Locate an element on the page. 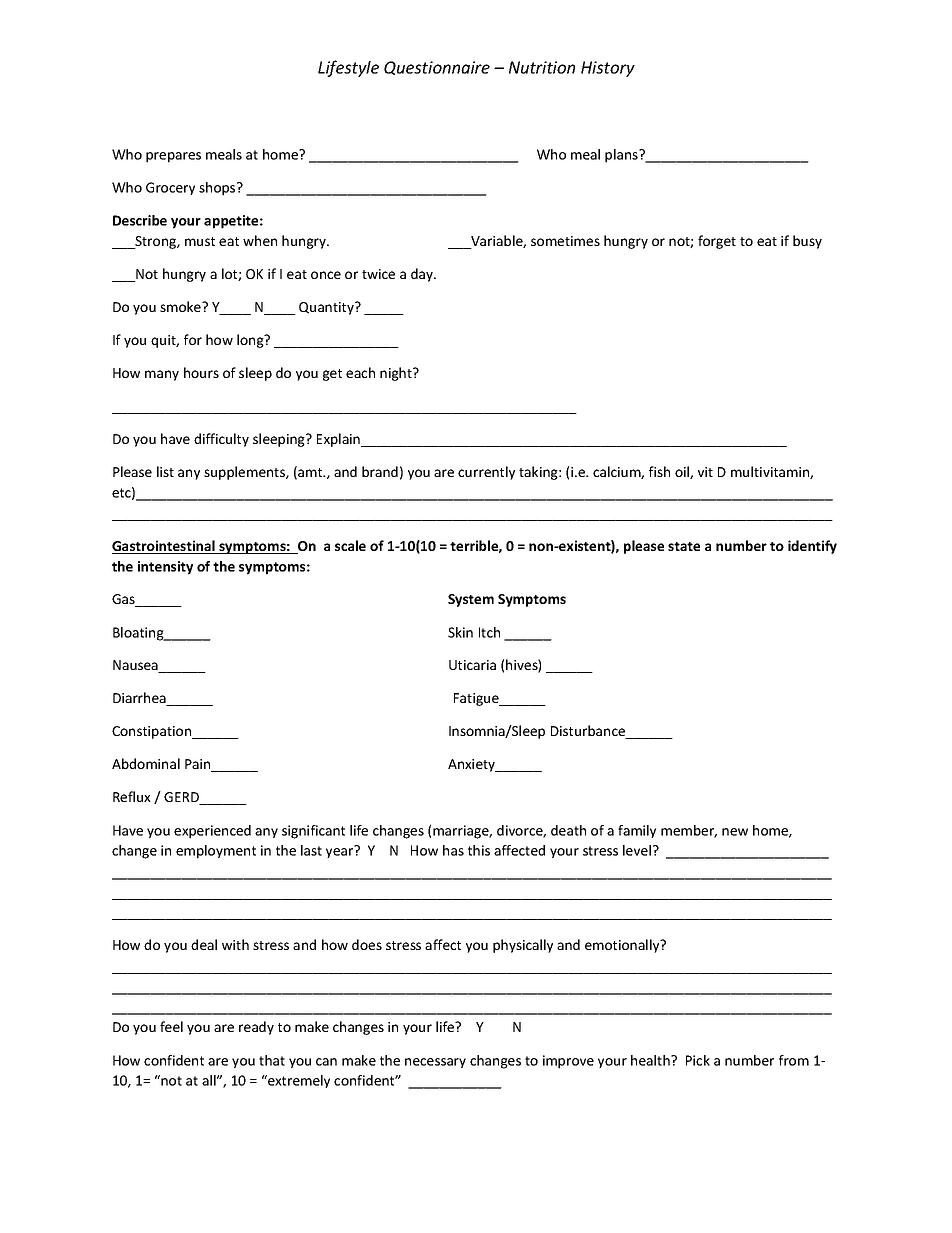  History is located at coordinates (608, 69).
